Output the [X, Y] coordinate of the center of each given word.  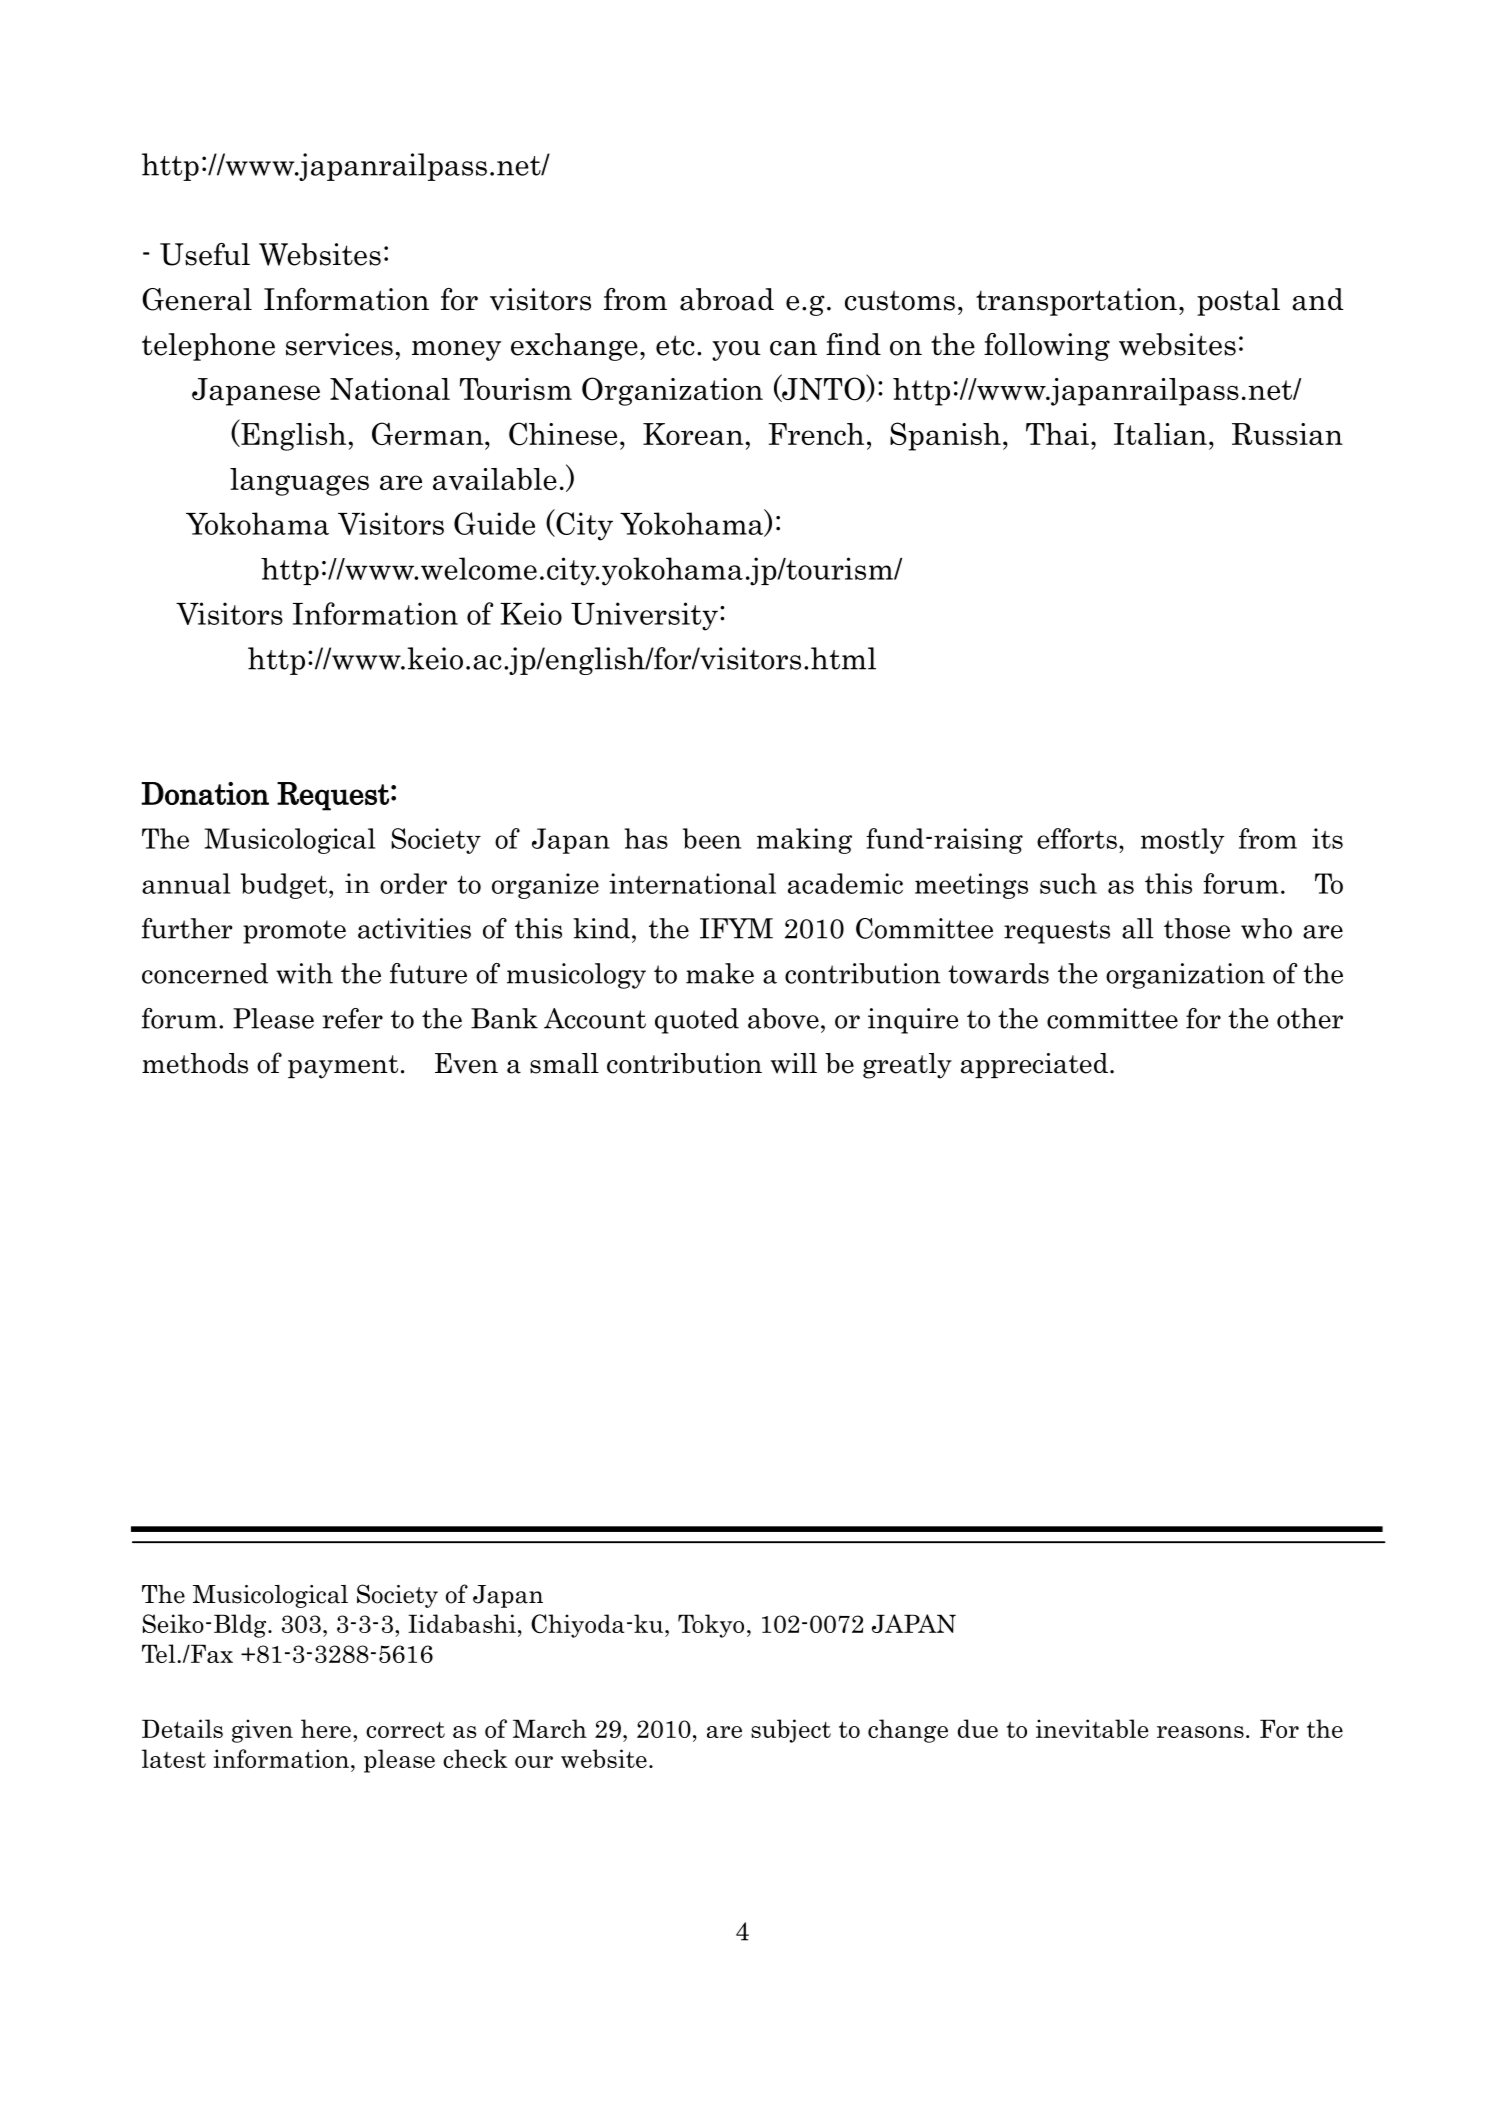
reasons [1200, 1732]
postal [1238, 302]
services [339, 344]
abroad [727, 299]
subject [791, 1731]
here [326, 1728]
